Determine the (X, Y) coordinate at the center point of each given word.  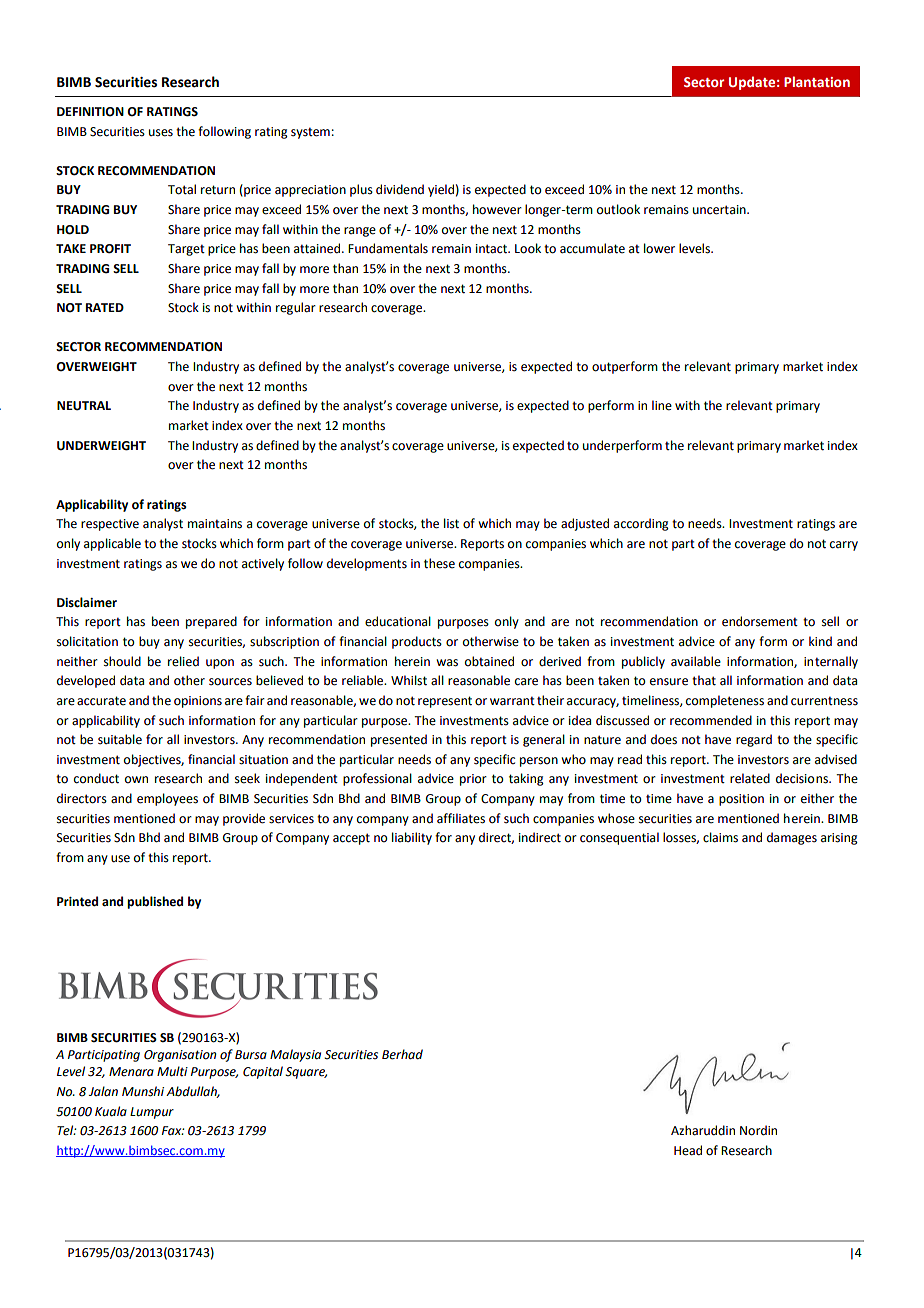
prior (473, 780)
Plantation (817, 81)
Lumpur (152, 1113)
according (641, 524)
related (750, 778)
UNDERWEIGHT (101, 446)
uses (161, 133)
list (451, 523)
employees (167, 799)
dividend (400, 189)
